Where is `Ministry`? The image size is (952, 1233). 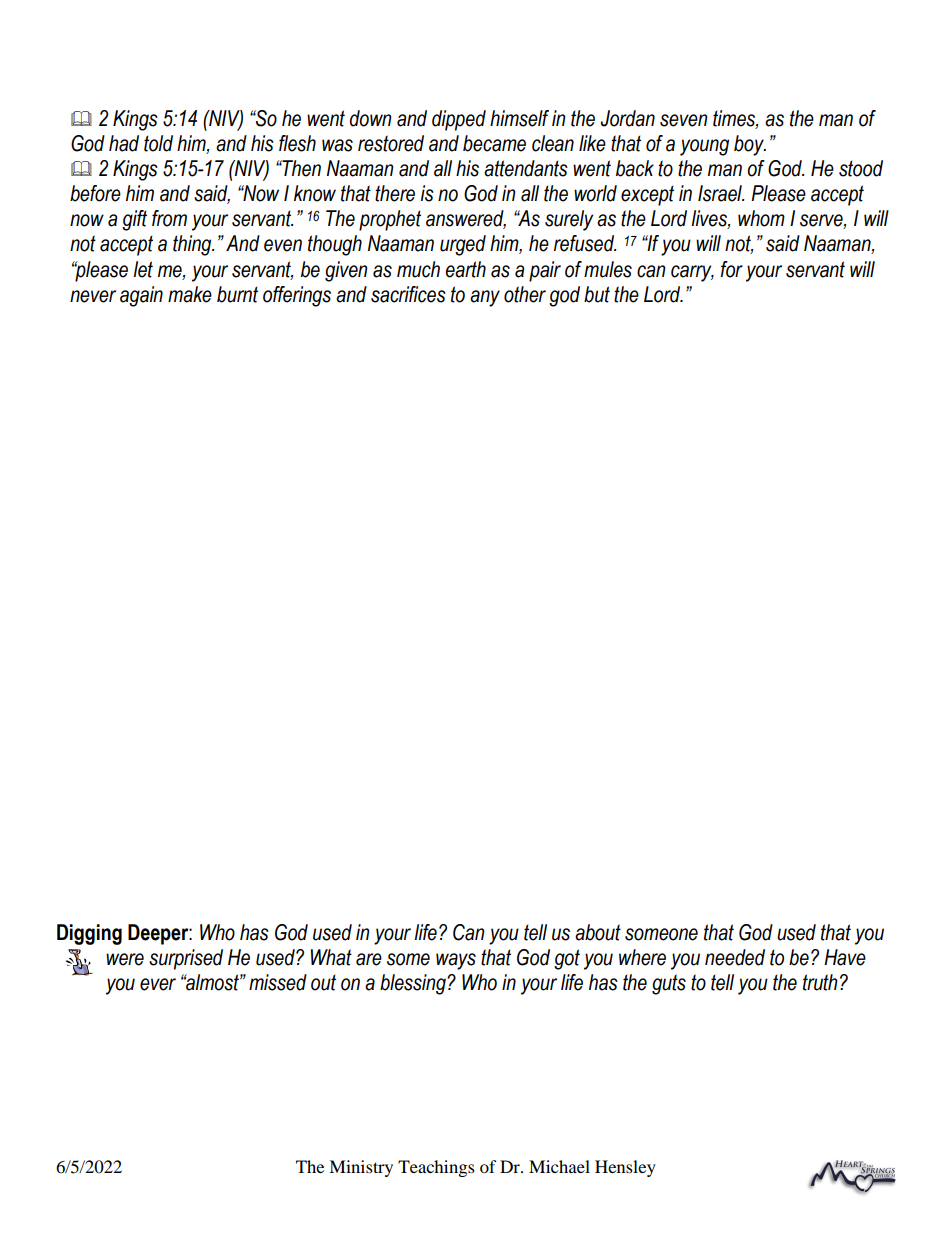 Ministry is located at coordinates (361, 1168).
